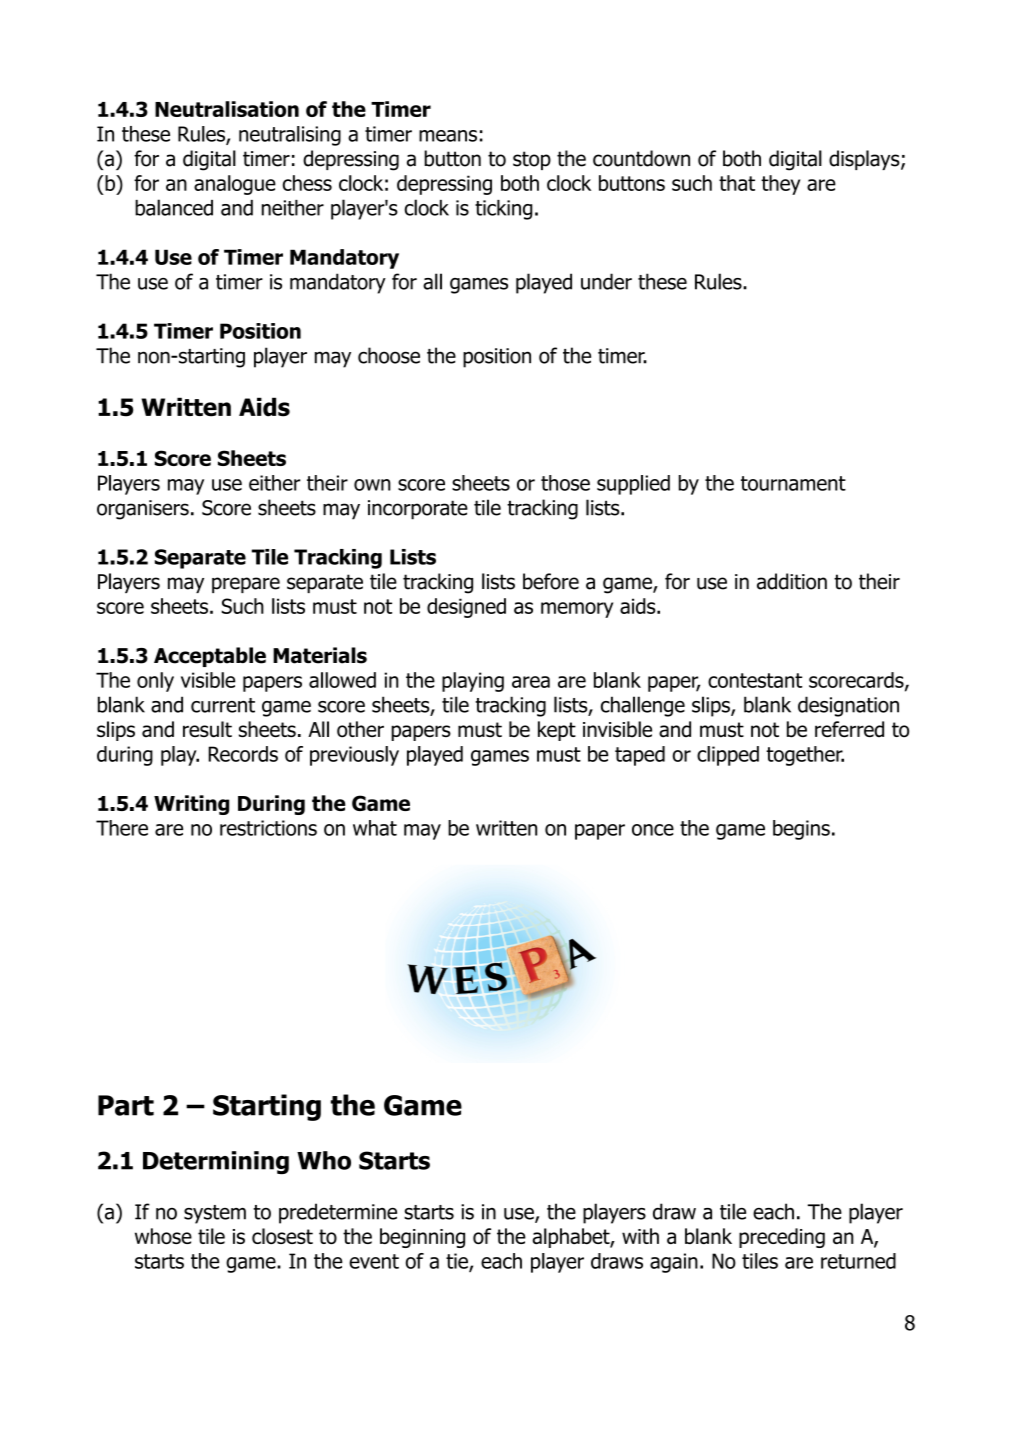 The height and width of the page is (1431, 1011). Describe the element at coordinates (227, 109) in the page. I see `Neutralisation` at that location.
